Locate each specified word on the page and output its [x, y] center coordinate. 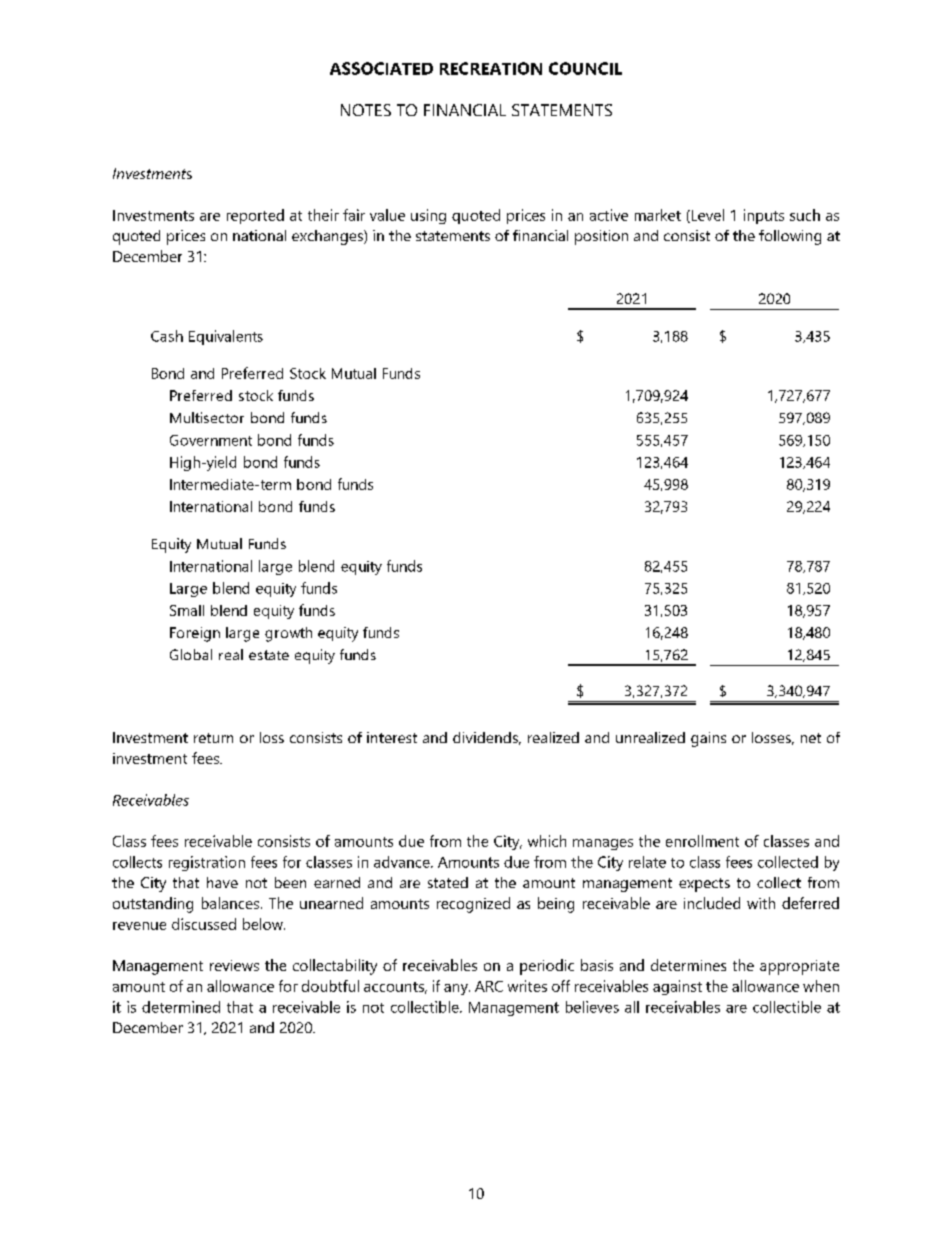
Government [211, 440]
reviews [234, 965]
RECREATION [491, 68]
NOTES [366, 110]
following [790, 237]
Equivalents [226, 337]
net [811, 738]
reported [255, 216]
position [601, 237]
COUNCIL [585, 68]
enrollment [702, 841]
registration [207, 863]
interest [392, 737]
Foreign [195, 634]
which [547, 841]
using [428, 216]
